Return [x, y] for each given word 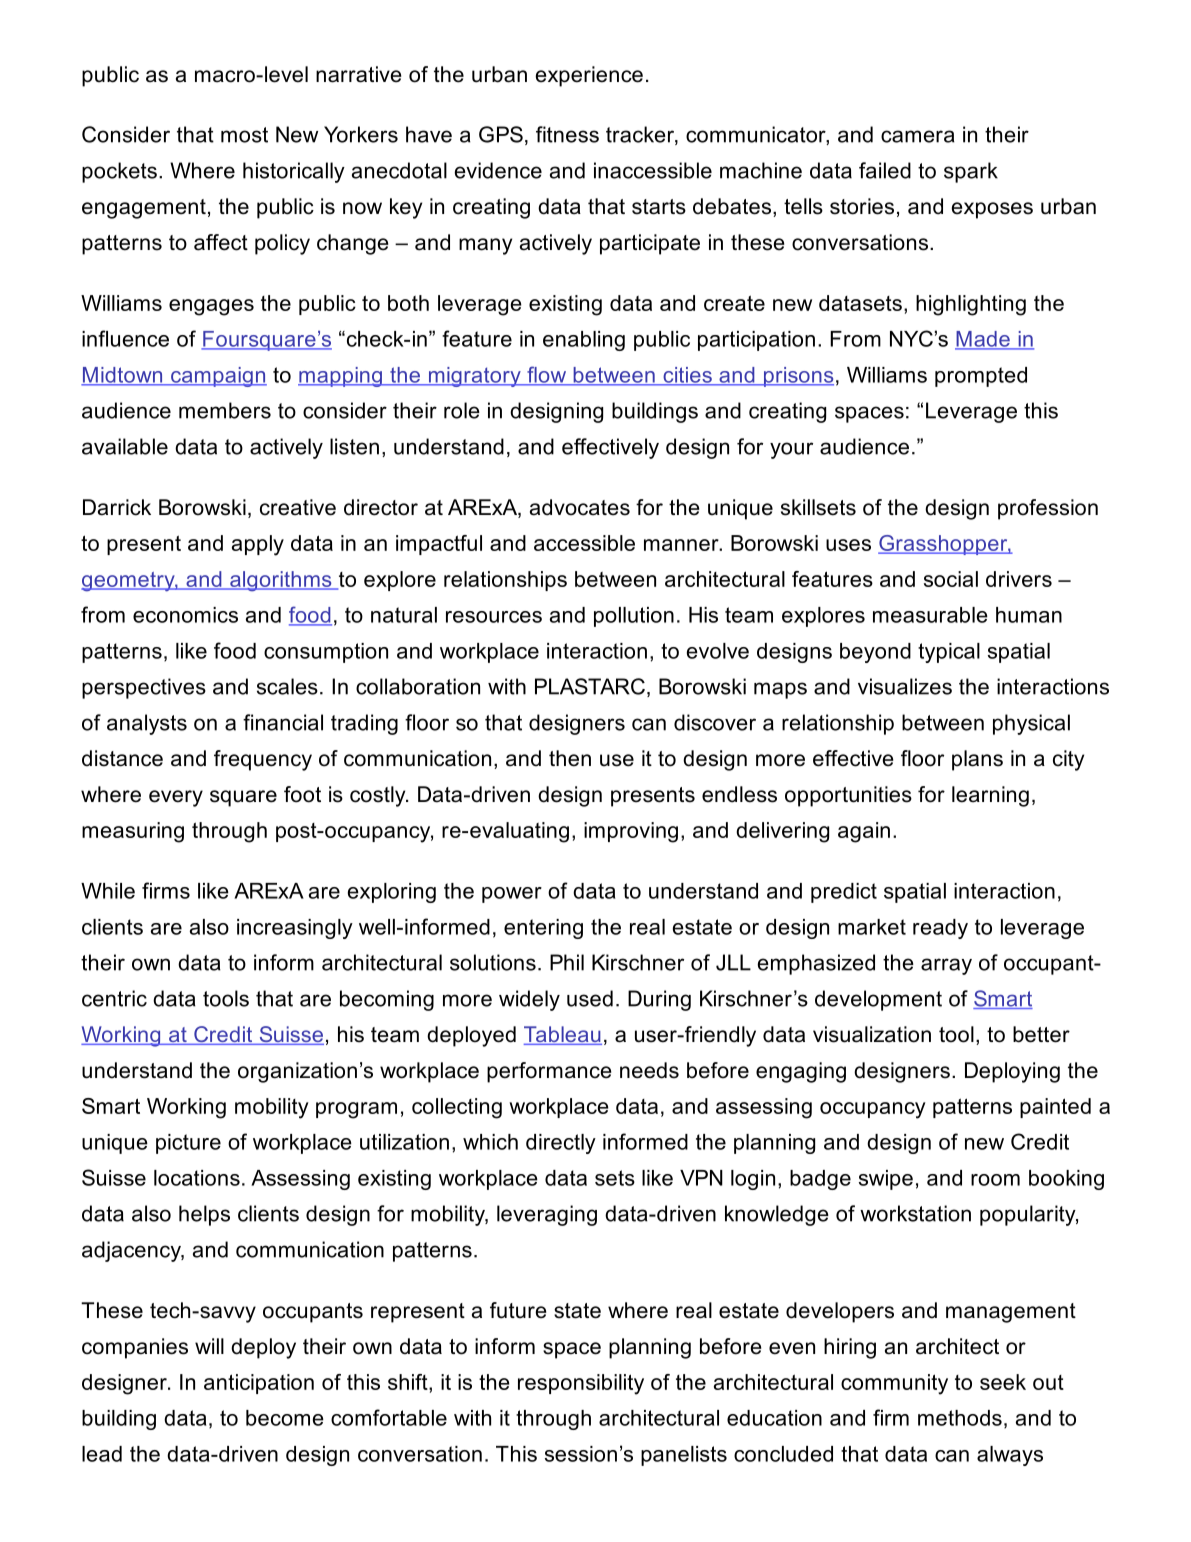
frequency [263, 760]
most [244, 135]
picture [188, 1144]
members [225, 410]
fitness [567, 134]
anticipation [259, 1384]
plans [977, 760]
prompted [981, 377]
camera [918, 136]
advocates [580, 507]
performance [549, 1072]
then [570, 758]
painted [1055, 1108]
